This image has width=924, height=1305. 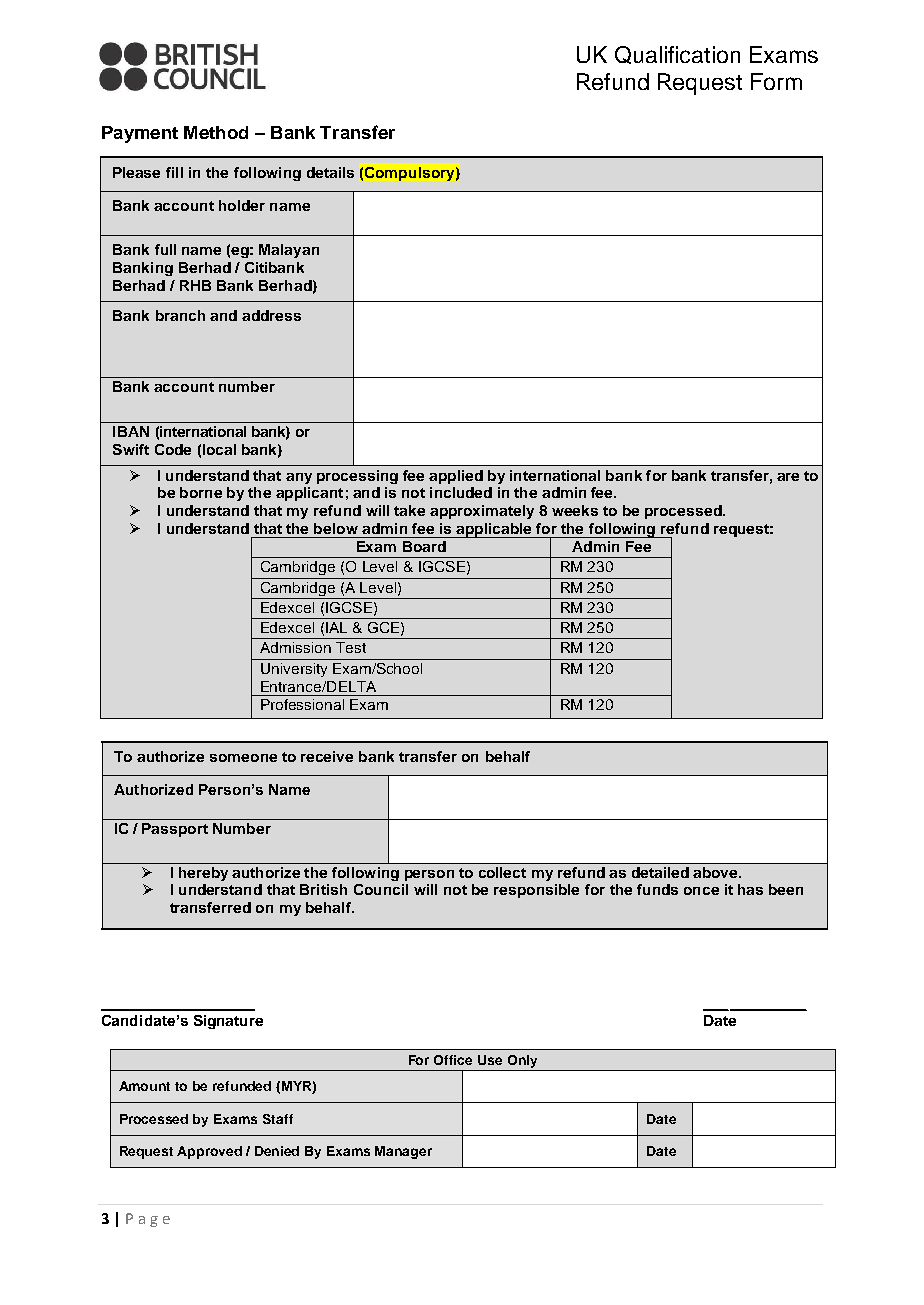 I want to click on details, so click(x=330, y=172).
